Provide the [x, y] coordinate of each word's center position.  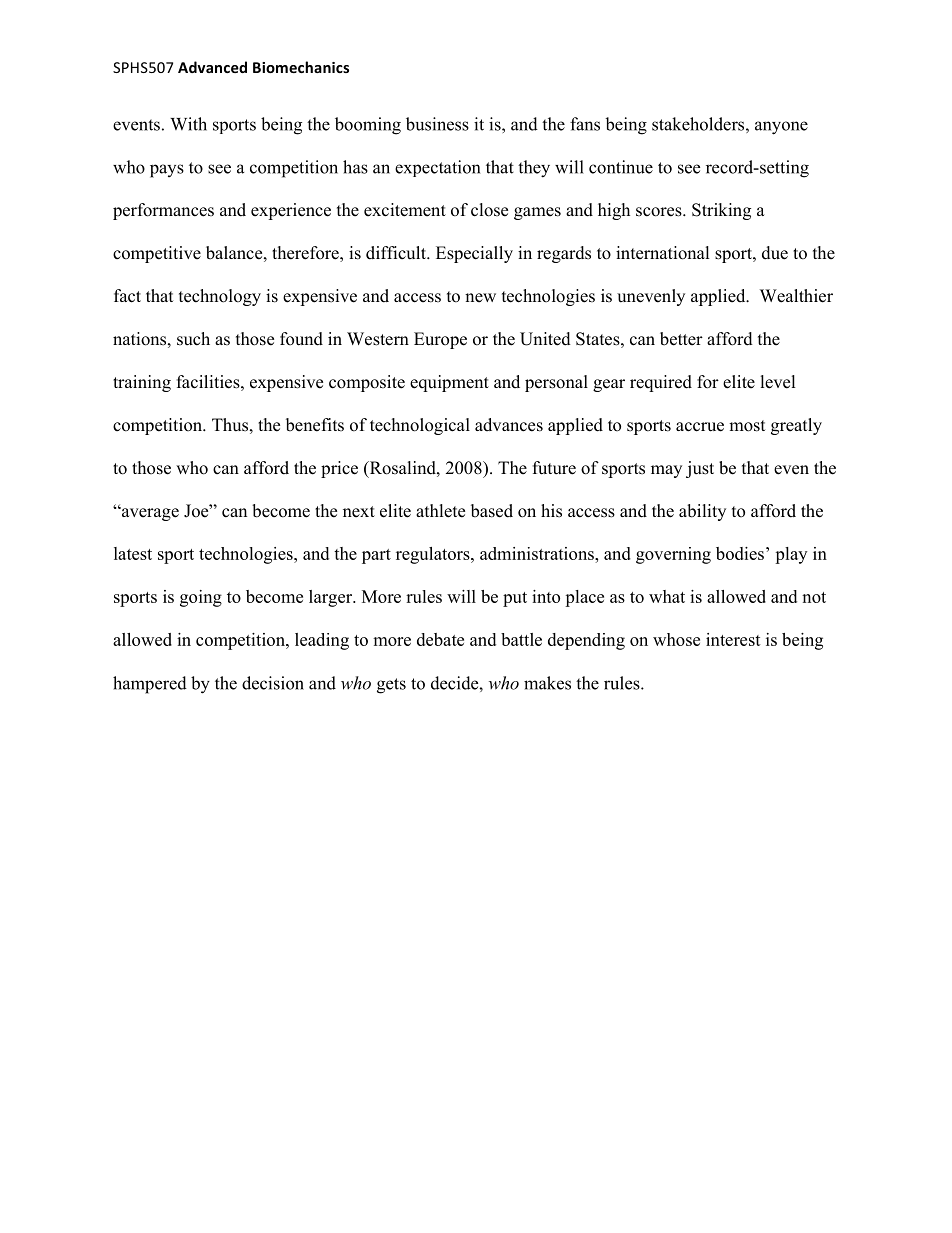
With [188, 124]
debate [440, 639]
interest [733, 639]
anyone [781, 128]
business [437, 124]
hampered [150, 685]
